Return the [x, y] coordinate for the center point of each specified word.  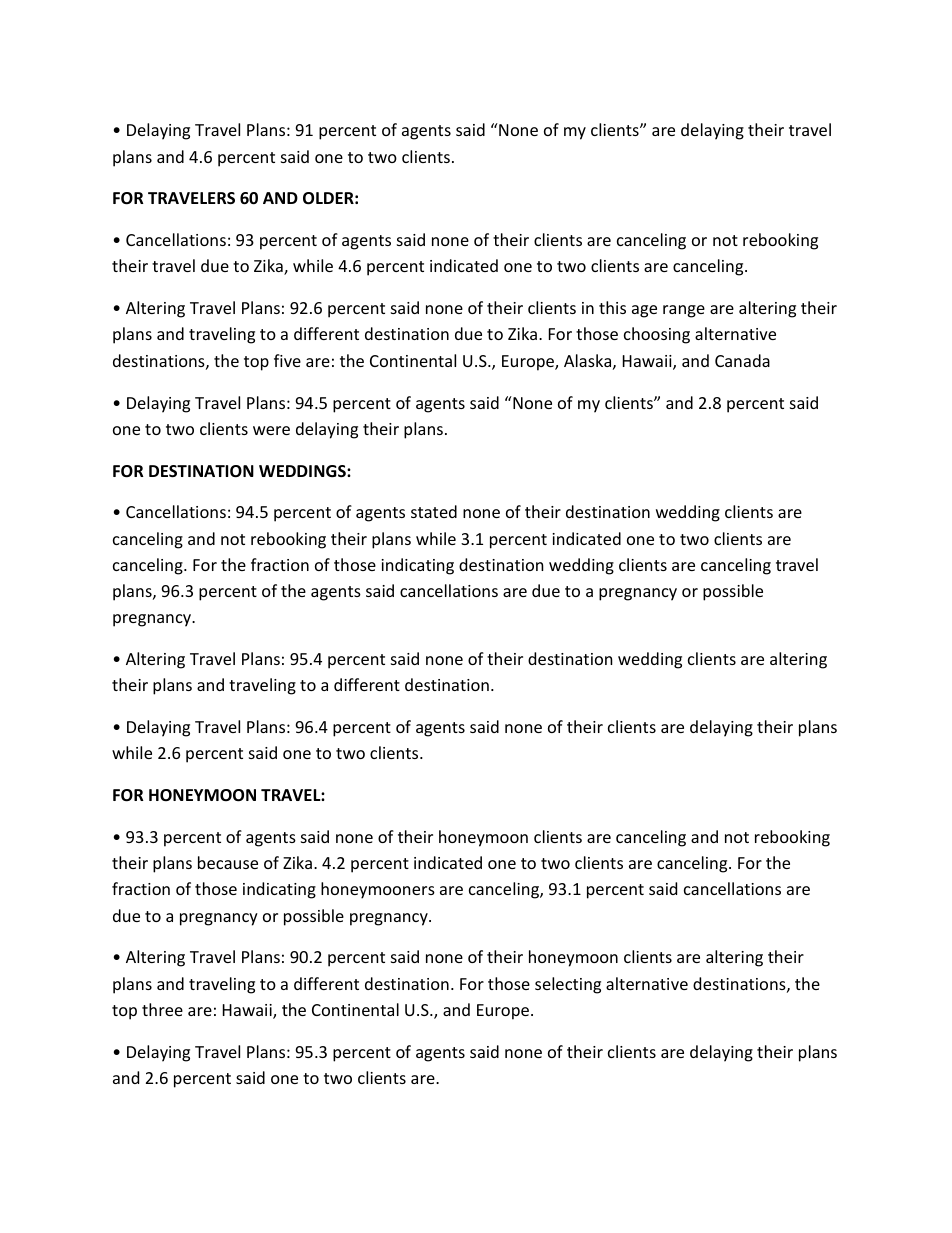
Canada [742, 360]
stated [434, 511]
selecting [568, 985]
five [287, 360]
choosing [657, 335]
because [228, 862]
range [684, 311]
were [271, 430]
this [612, 307]
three [162, 1009]
